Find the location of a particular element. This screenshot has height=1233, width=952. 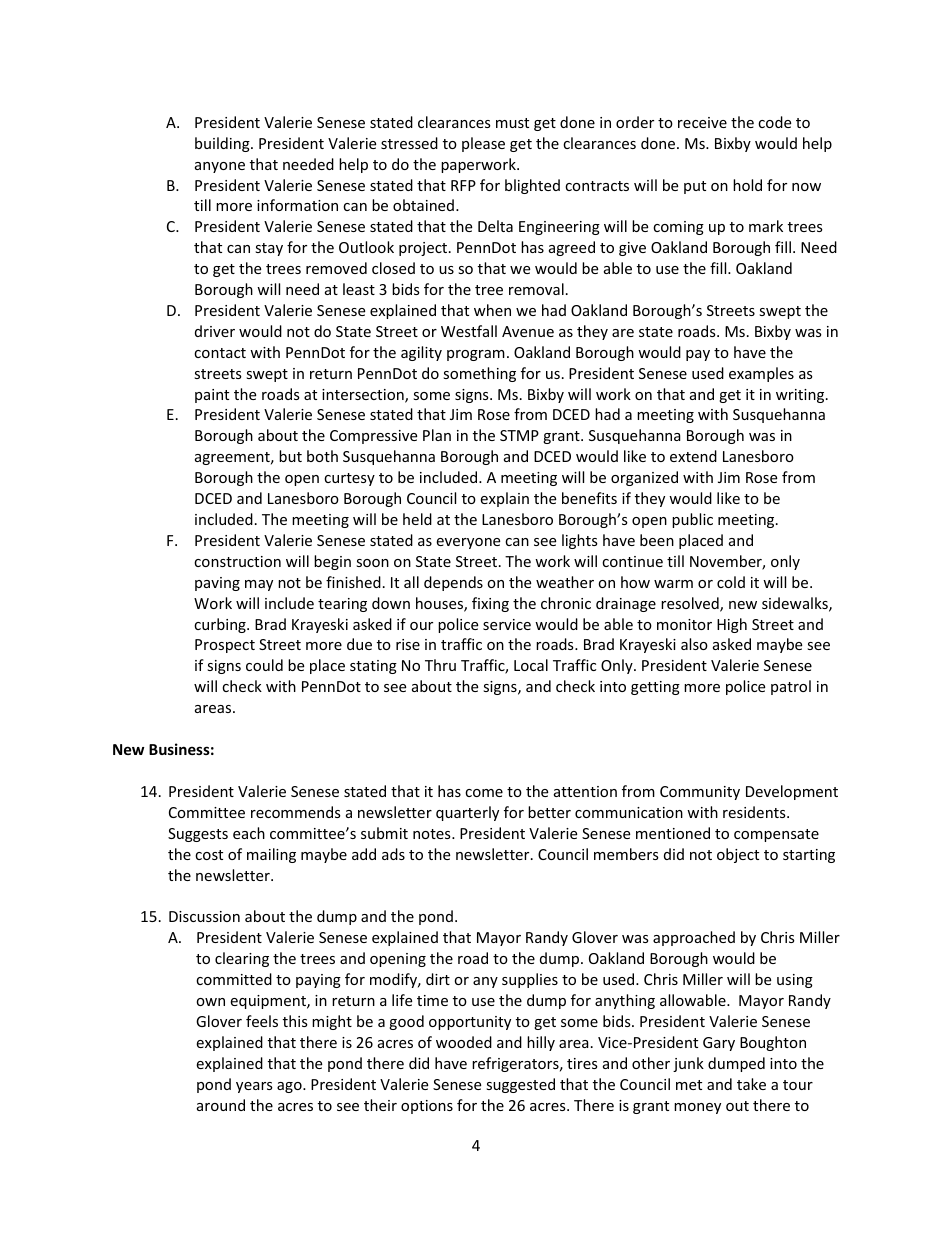

paint is located at coordinates (212, 396).
